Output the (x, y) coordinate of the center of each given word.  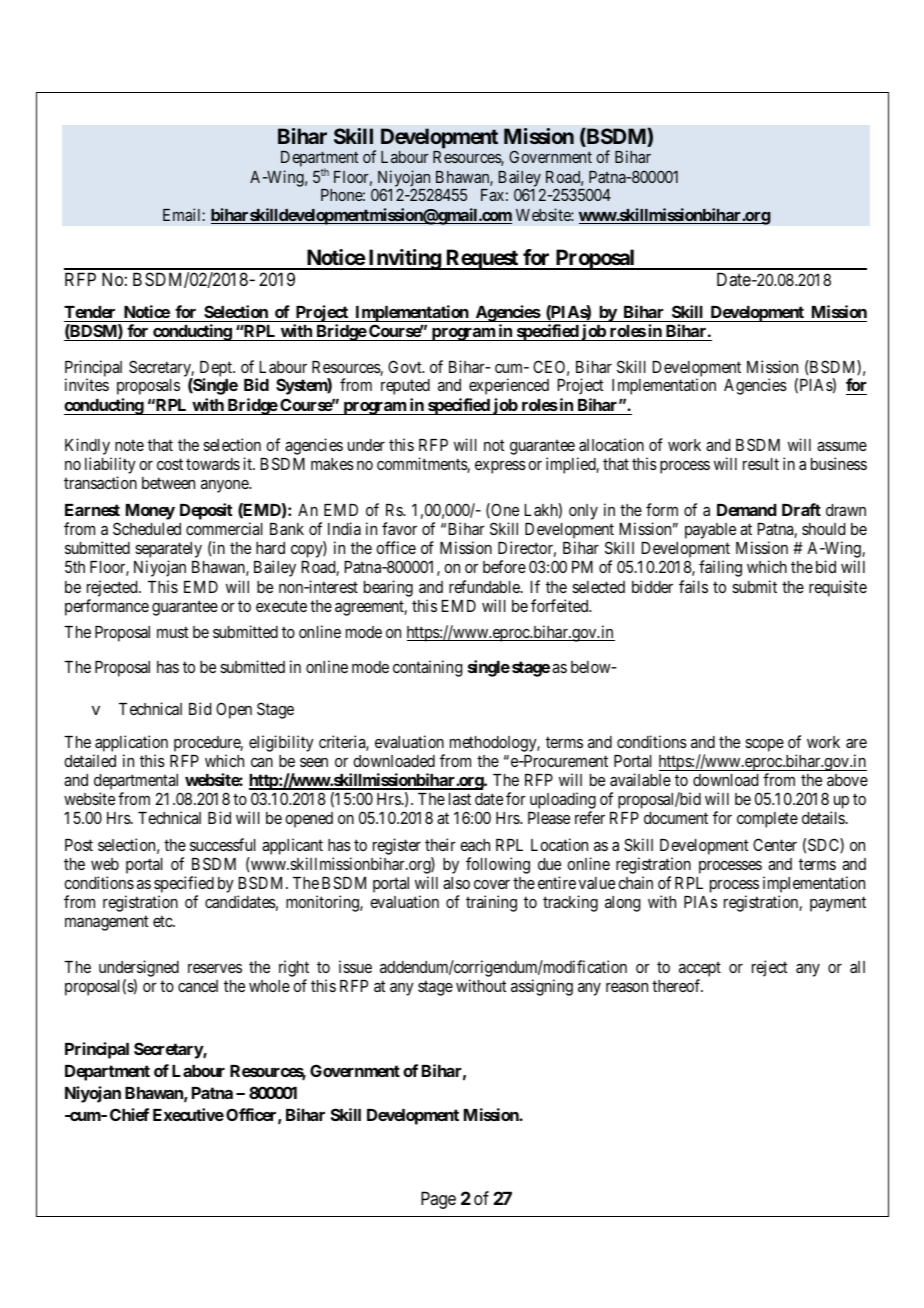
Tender (89, 312)
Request (482, 259)
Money (150, 512)
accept (700, 971)
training (491, 903)
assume (842, 446)
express (500, 467)
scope (764, 745)
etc (163, 921)
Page (438, 1200)
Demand (747, 510)
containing (427, 668)
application (131, 743)
